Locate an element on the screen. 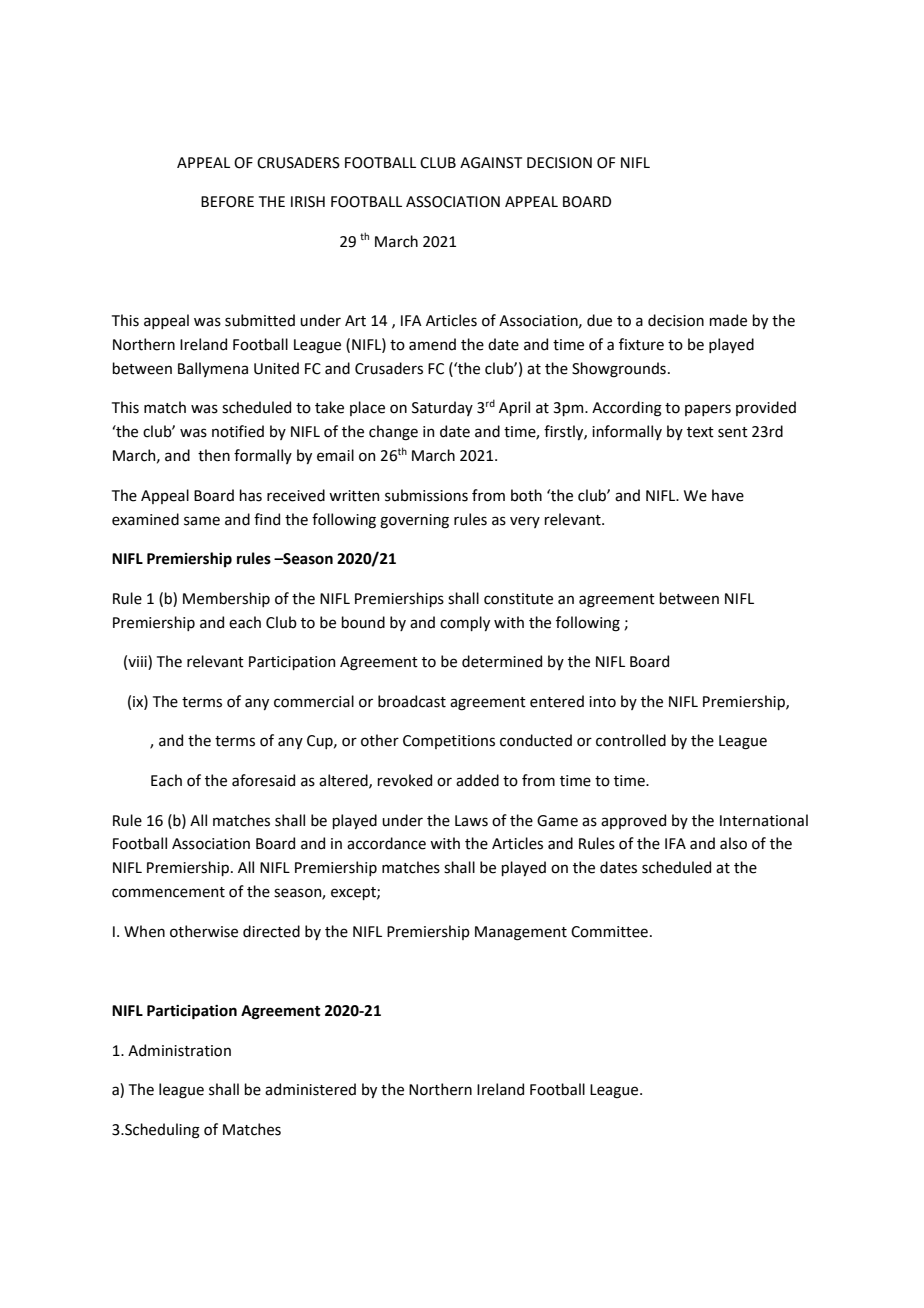 Image resolution: width=924 pixels, height=1308 pixels. AGAINST is located at coordinates (491, 163).
